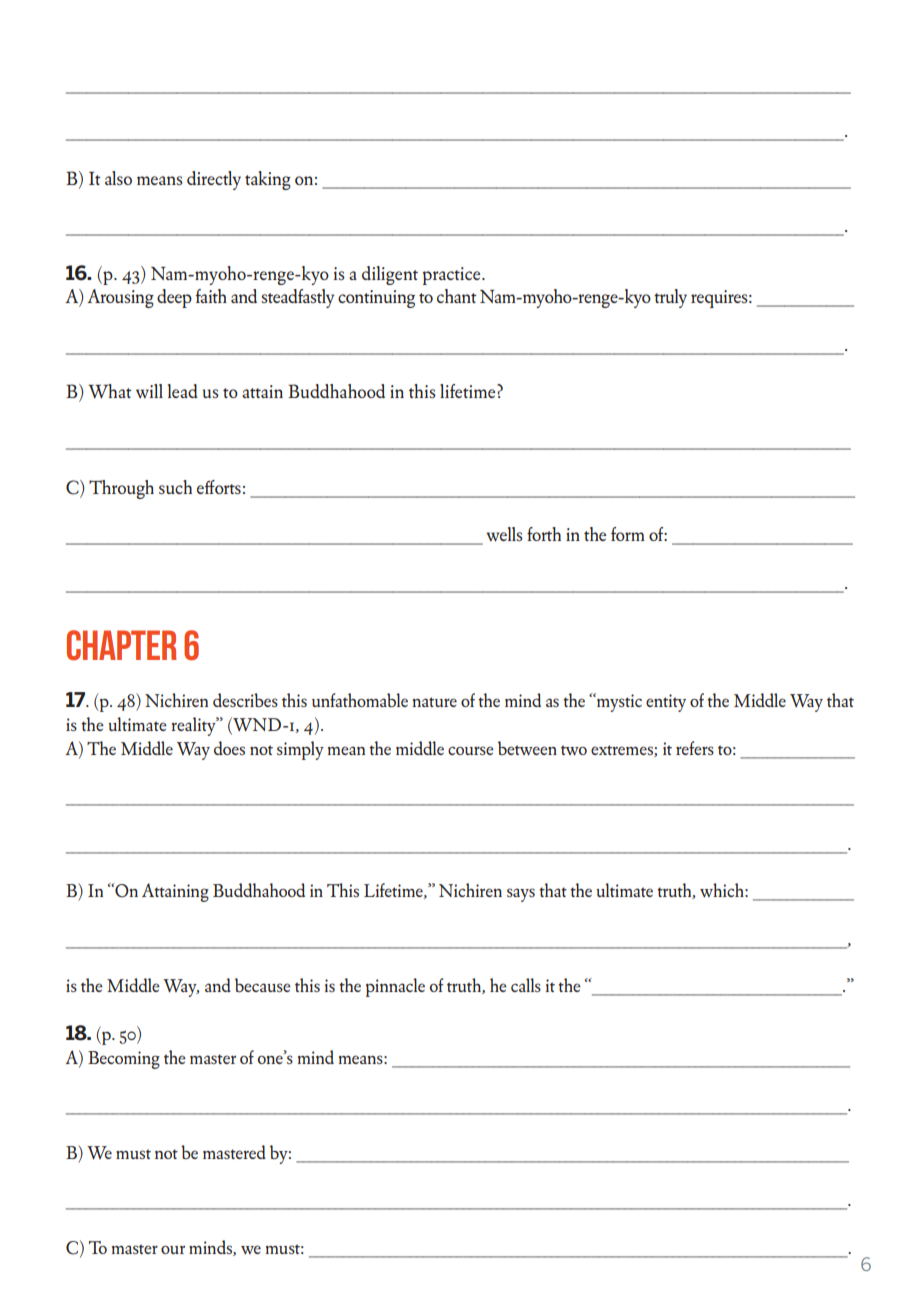 The image size is (921, 1316). Describe the element at coordinates (124, 1060) in the screenshot. I see `Becoming` at that location.
